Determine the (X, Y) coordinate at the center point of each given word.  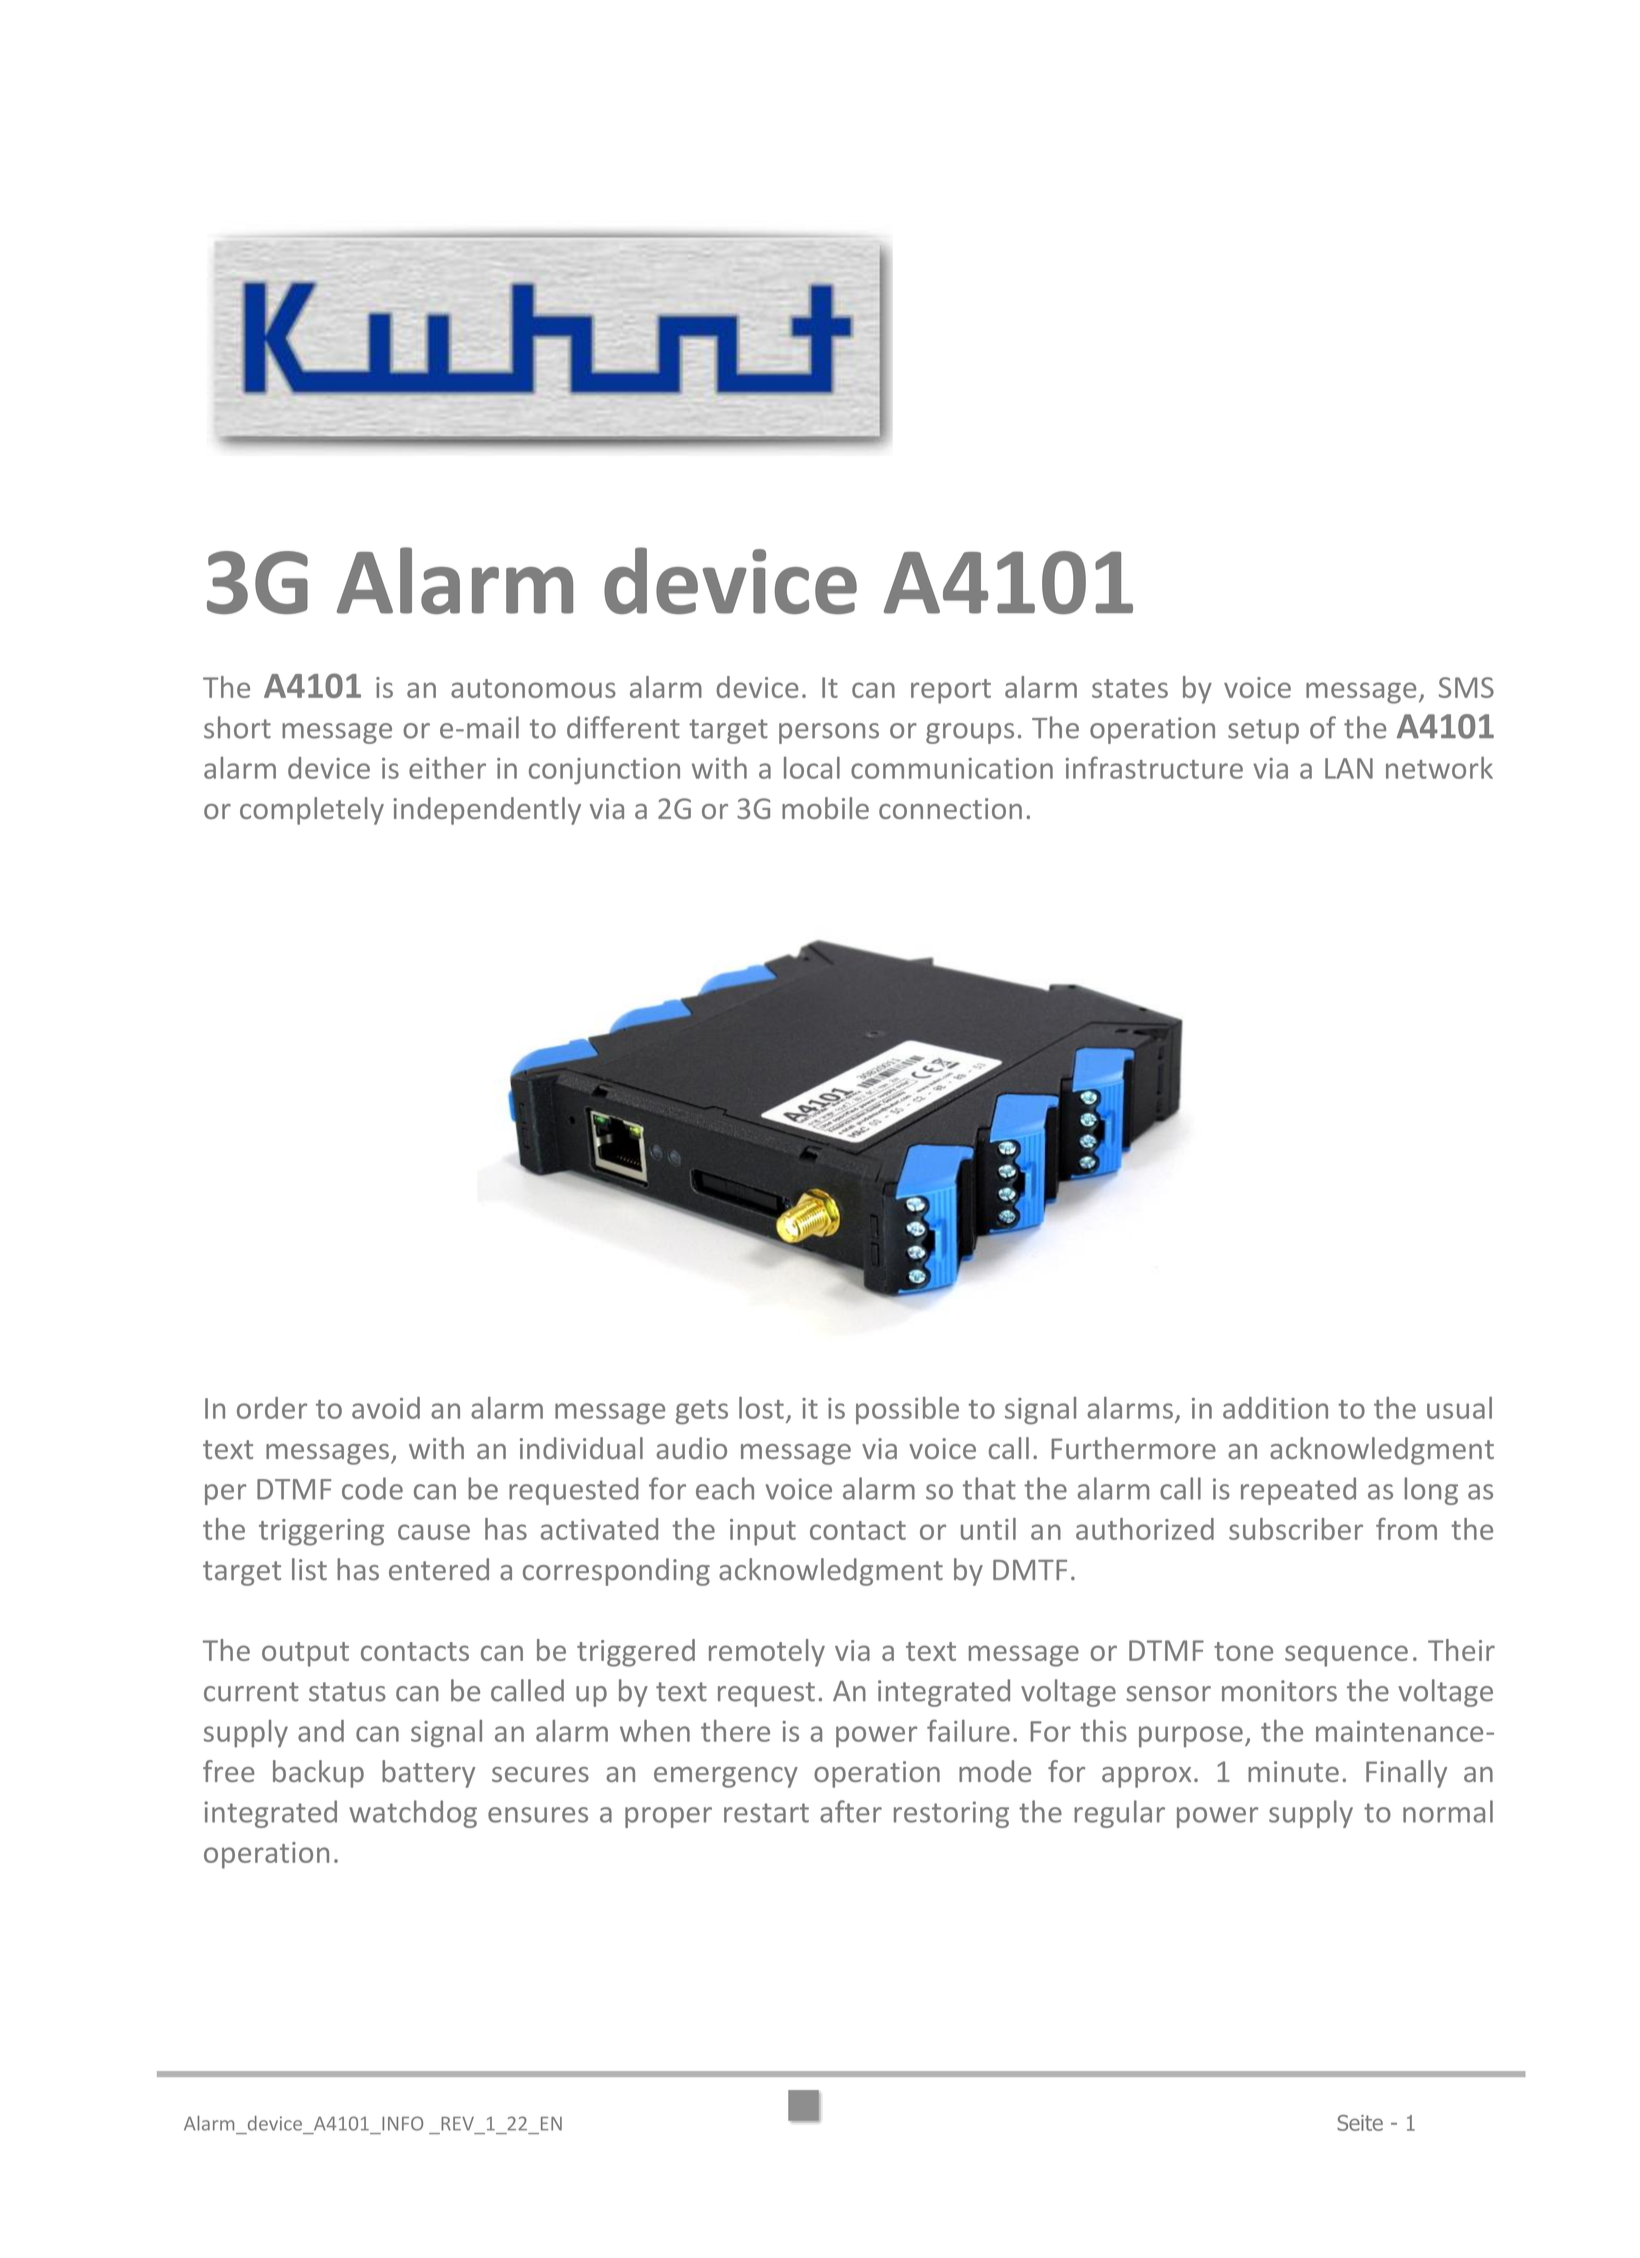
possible (907, 1411)
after (851, 1811)
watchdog (413, 1814)
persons (829, 733)
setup (1263, 731)
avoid (386, 1408)
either (447, 768)
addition (1275, 1408)
